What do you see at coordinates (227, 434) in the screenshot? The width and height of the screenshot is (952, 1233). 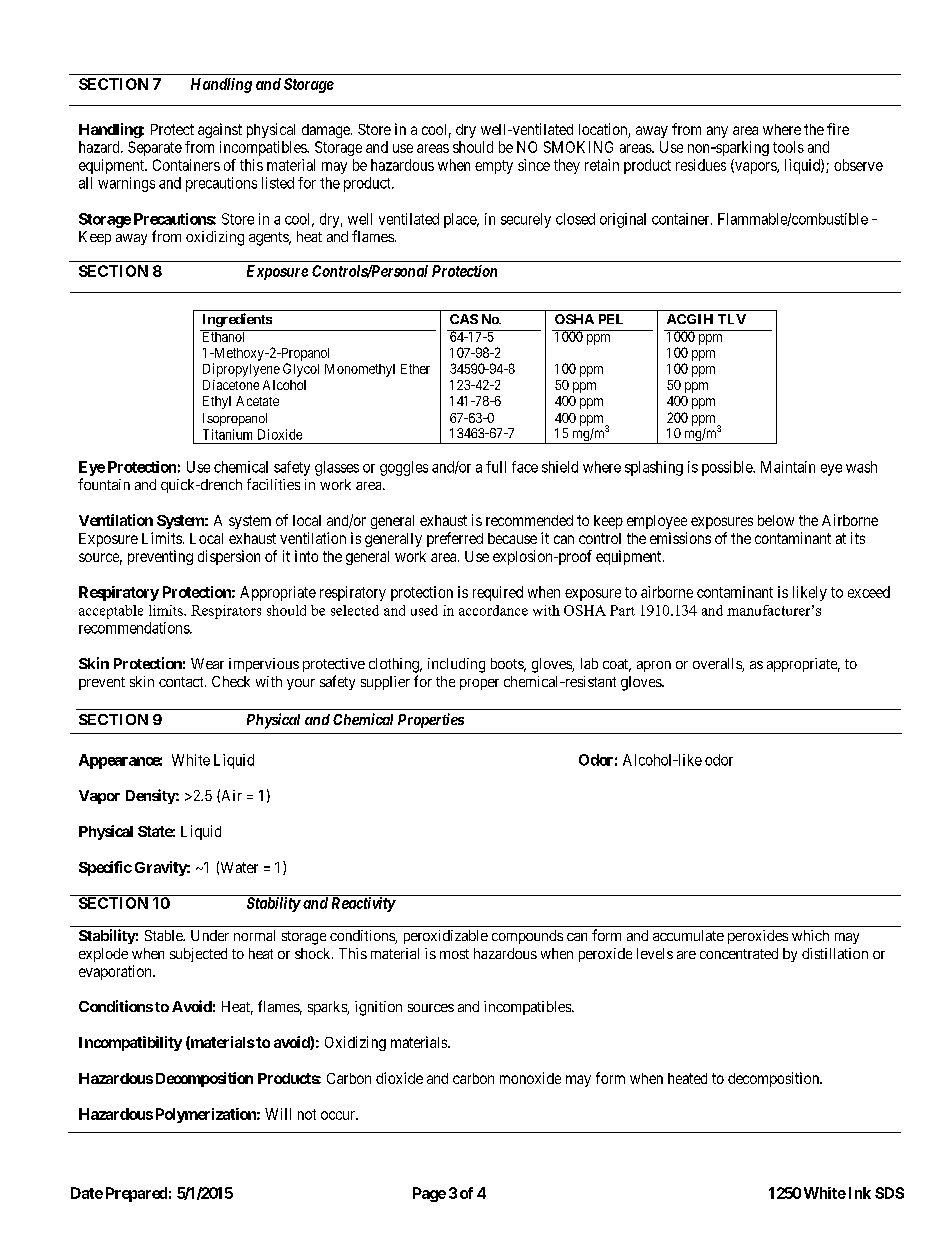 I see `Titanium` at bounding box center [227, 434].
